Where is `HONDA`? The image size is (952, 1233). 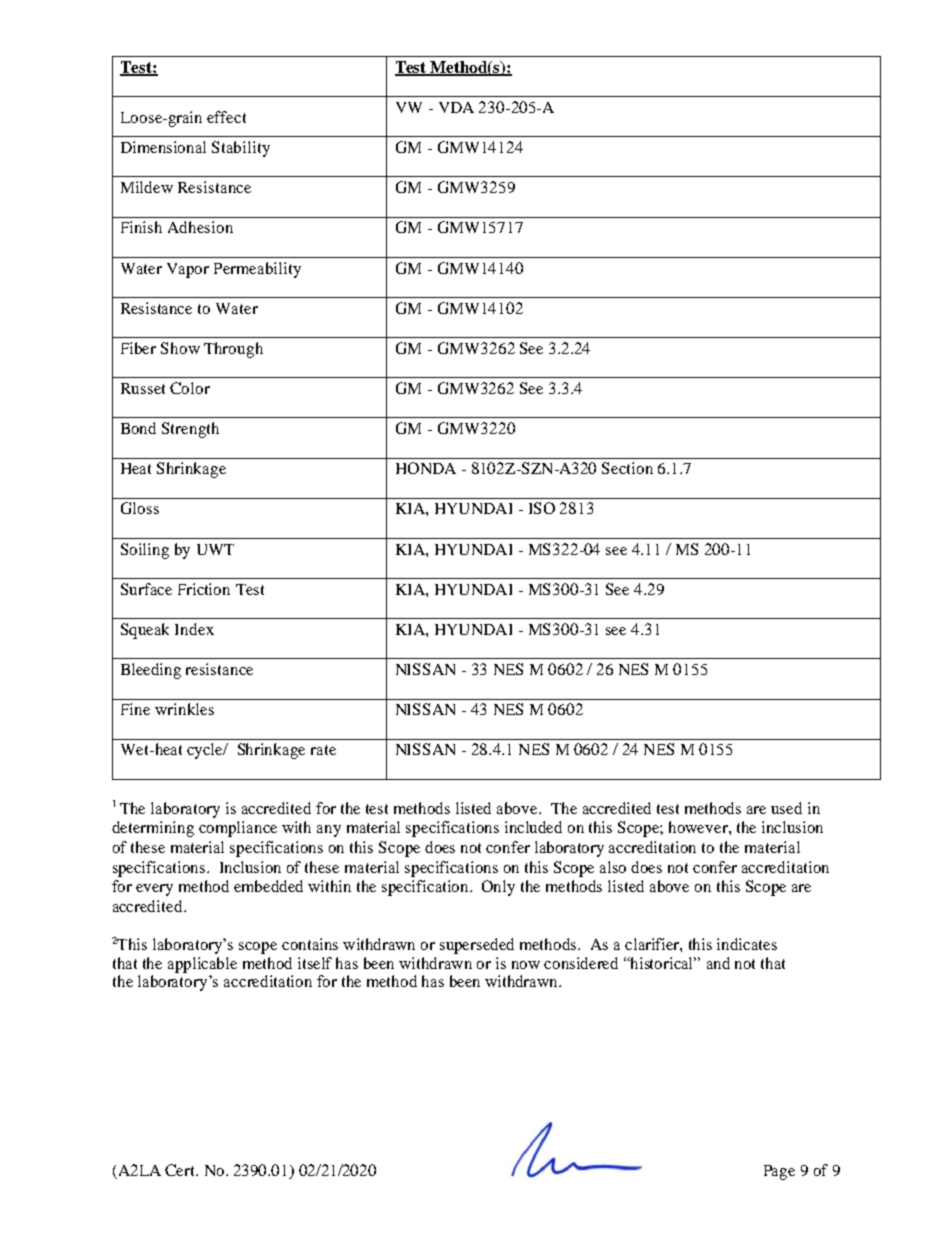
HONDA is located at coordinates (426, 468).
